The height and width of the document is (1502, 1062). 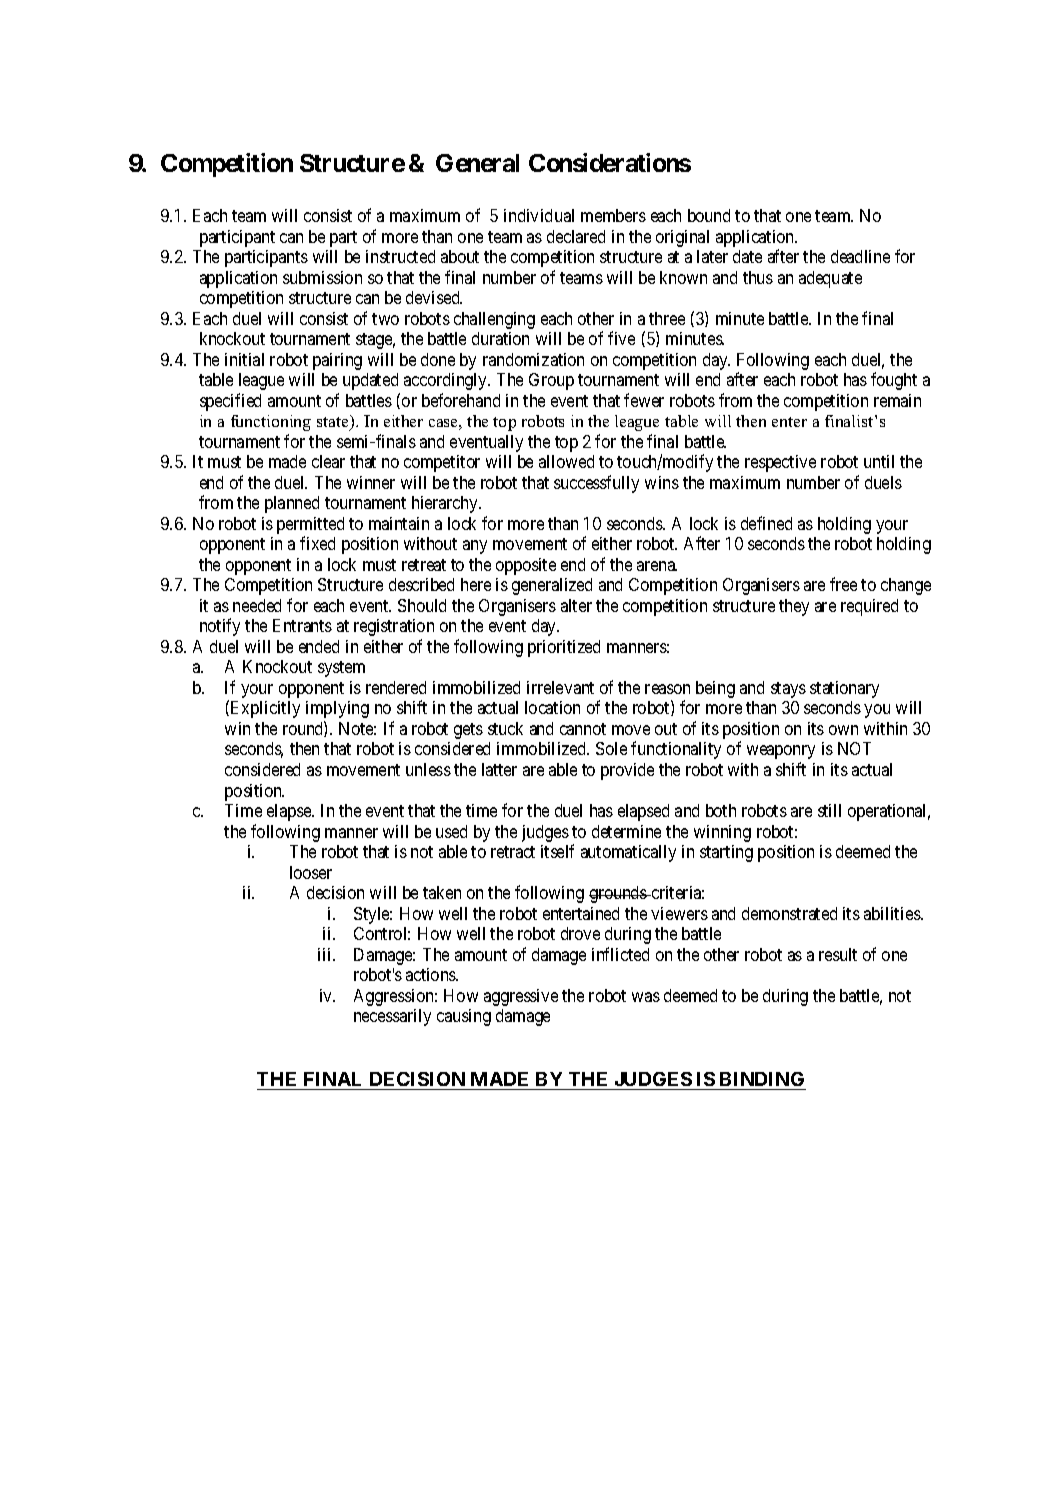 I want to click on necessarily, so click(x=392, y=1017).
